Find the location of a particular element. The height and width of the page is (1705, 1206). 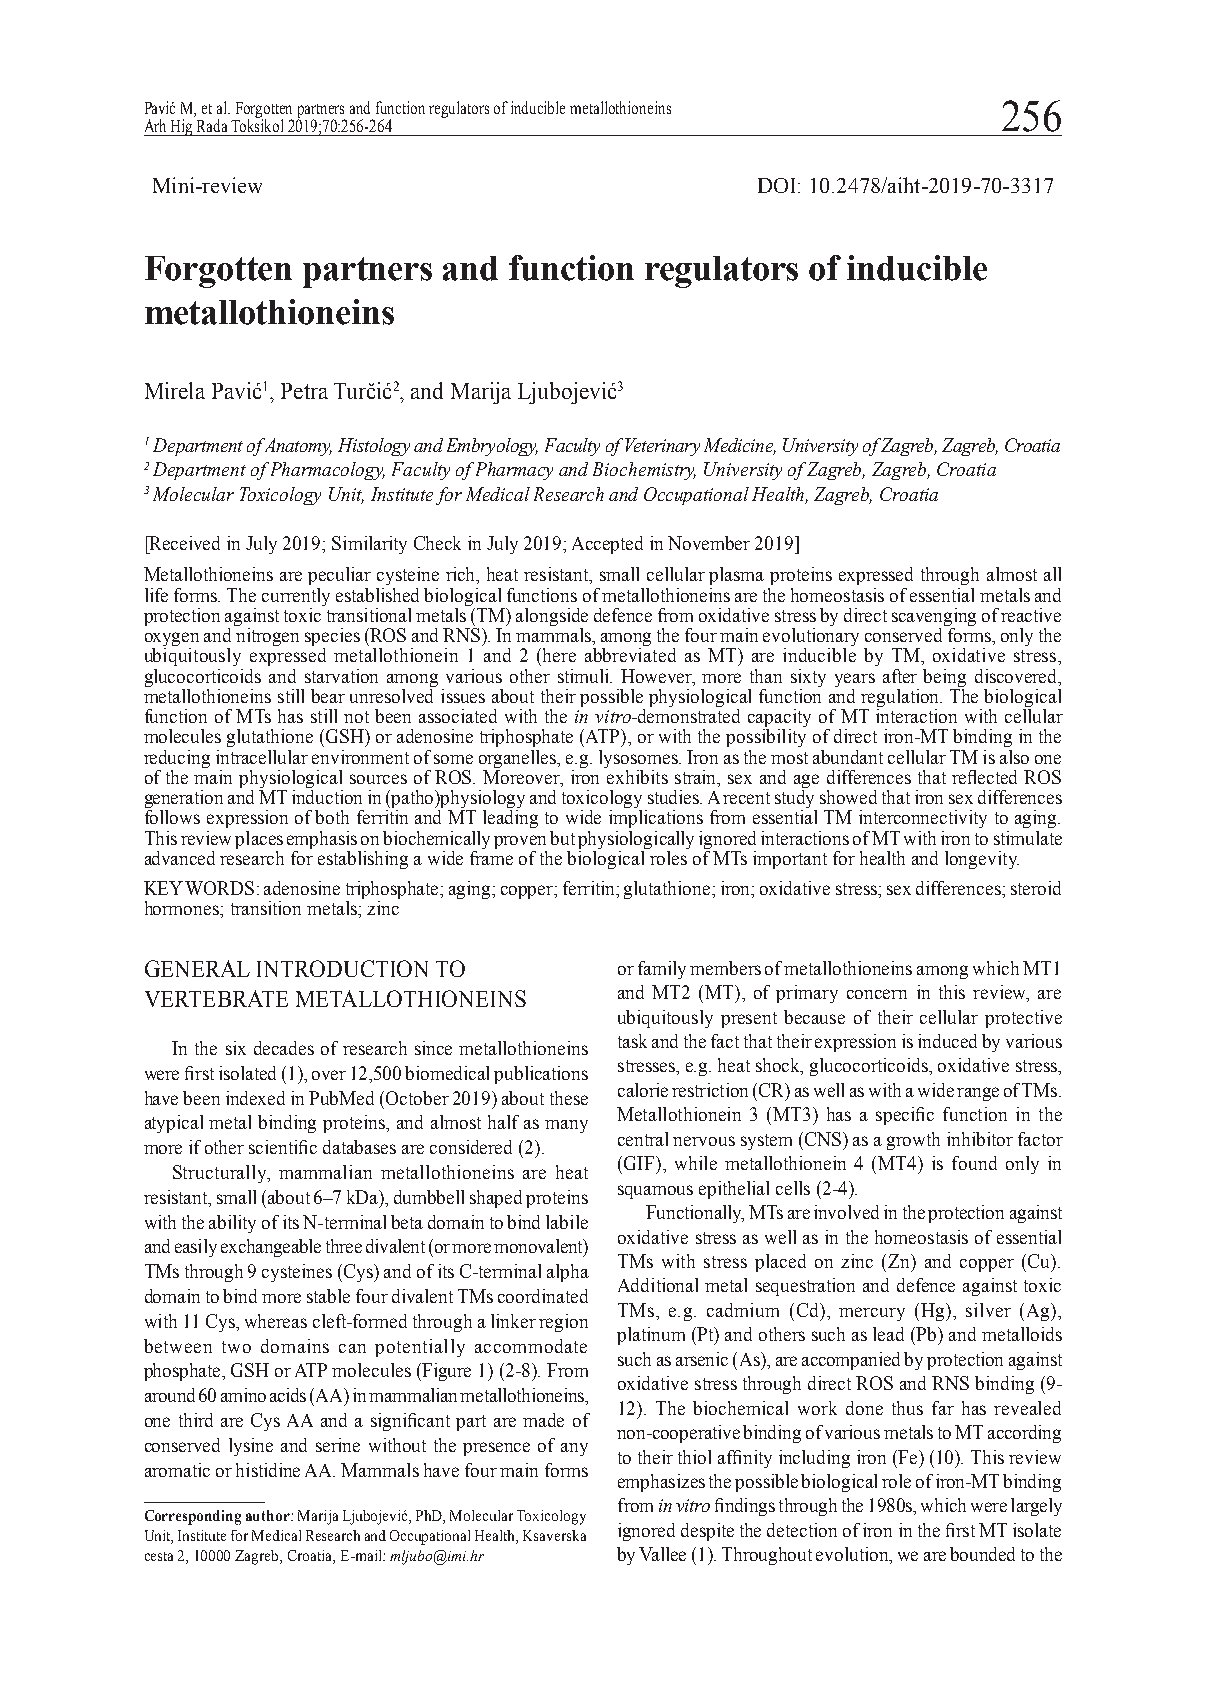

Veterinary is located at coordinates (662, 447).
